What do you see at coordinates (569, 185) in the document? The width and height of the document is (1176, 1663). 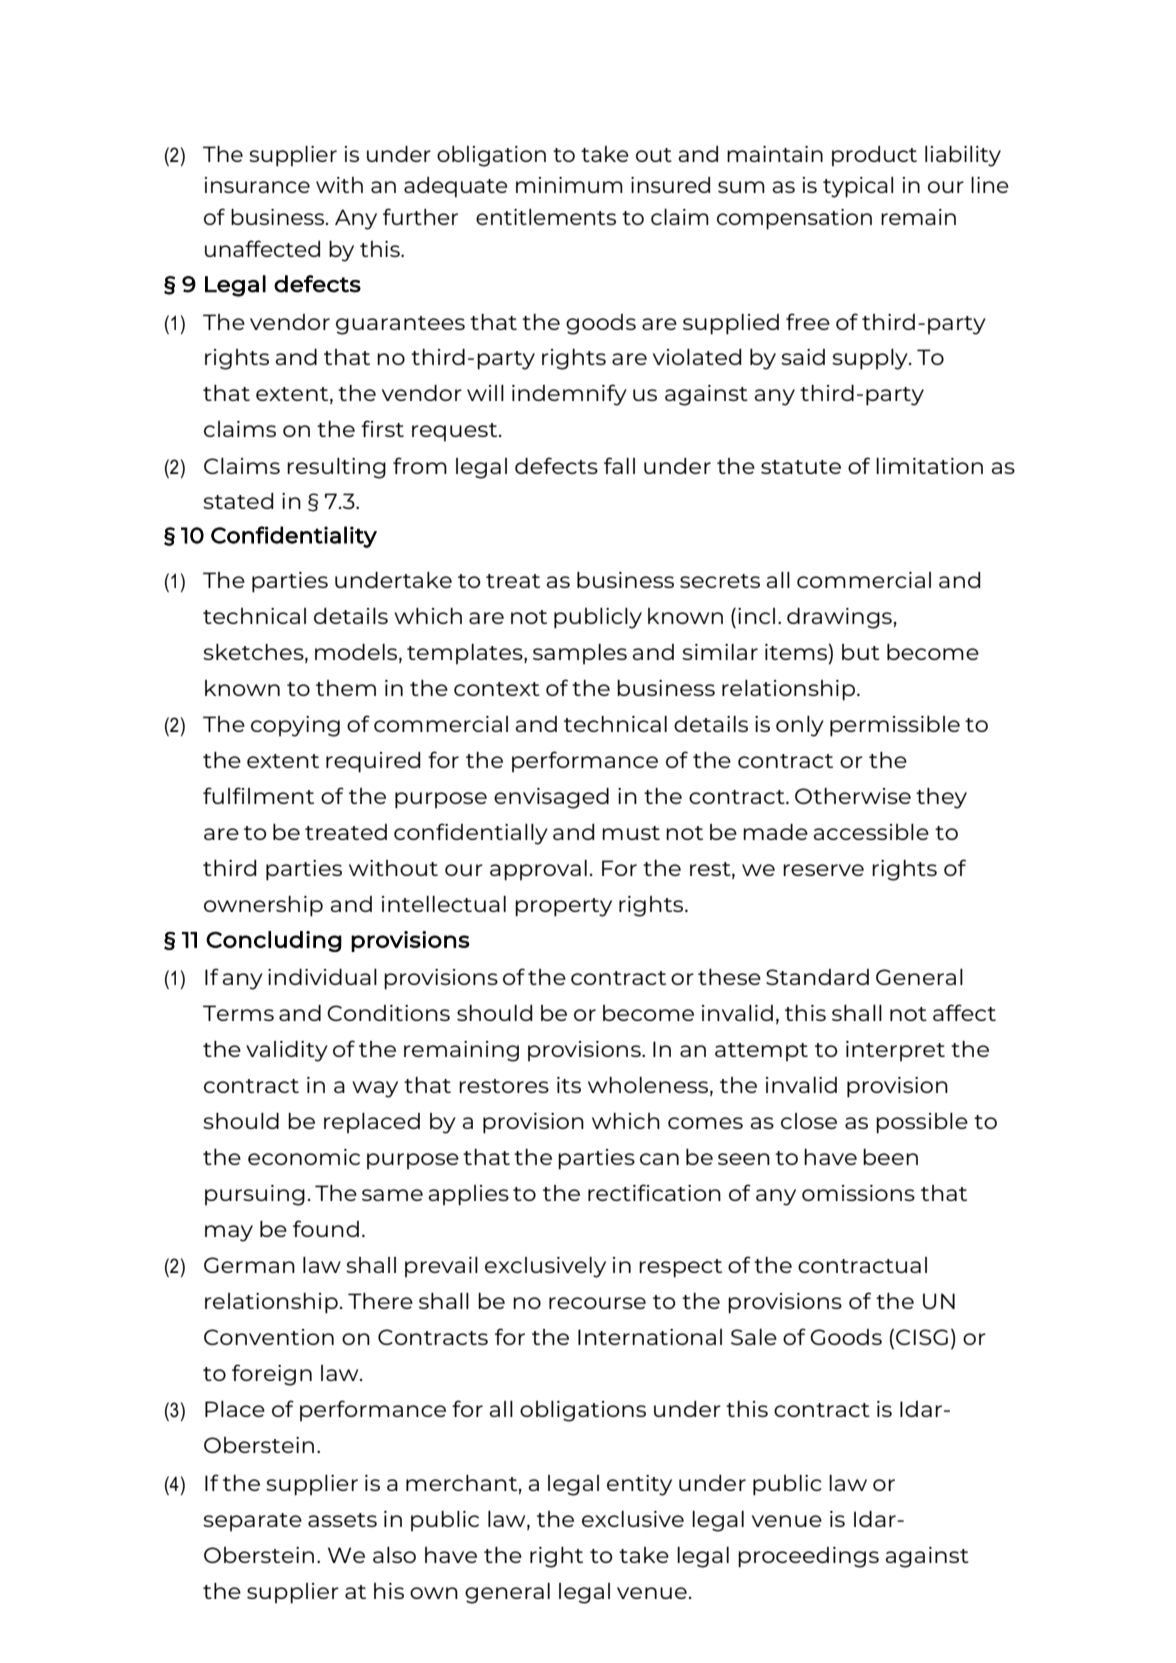 I see `minimum` at bounding box center [569, 185].
